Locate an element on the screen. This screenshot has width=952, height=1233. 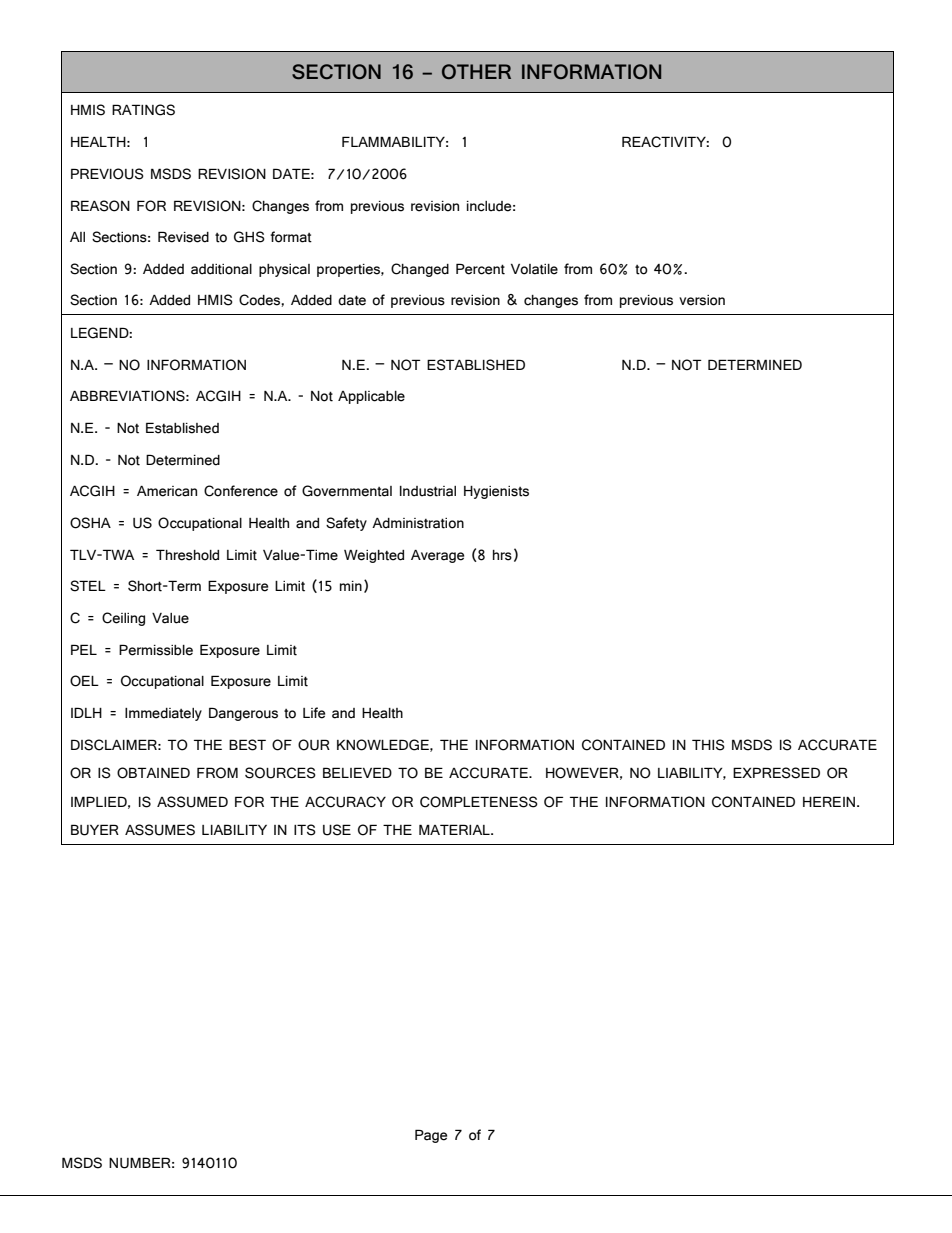
version is located at coordinates (702, 300).
